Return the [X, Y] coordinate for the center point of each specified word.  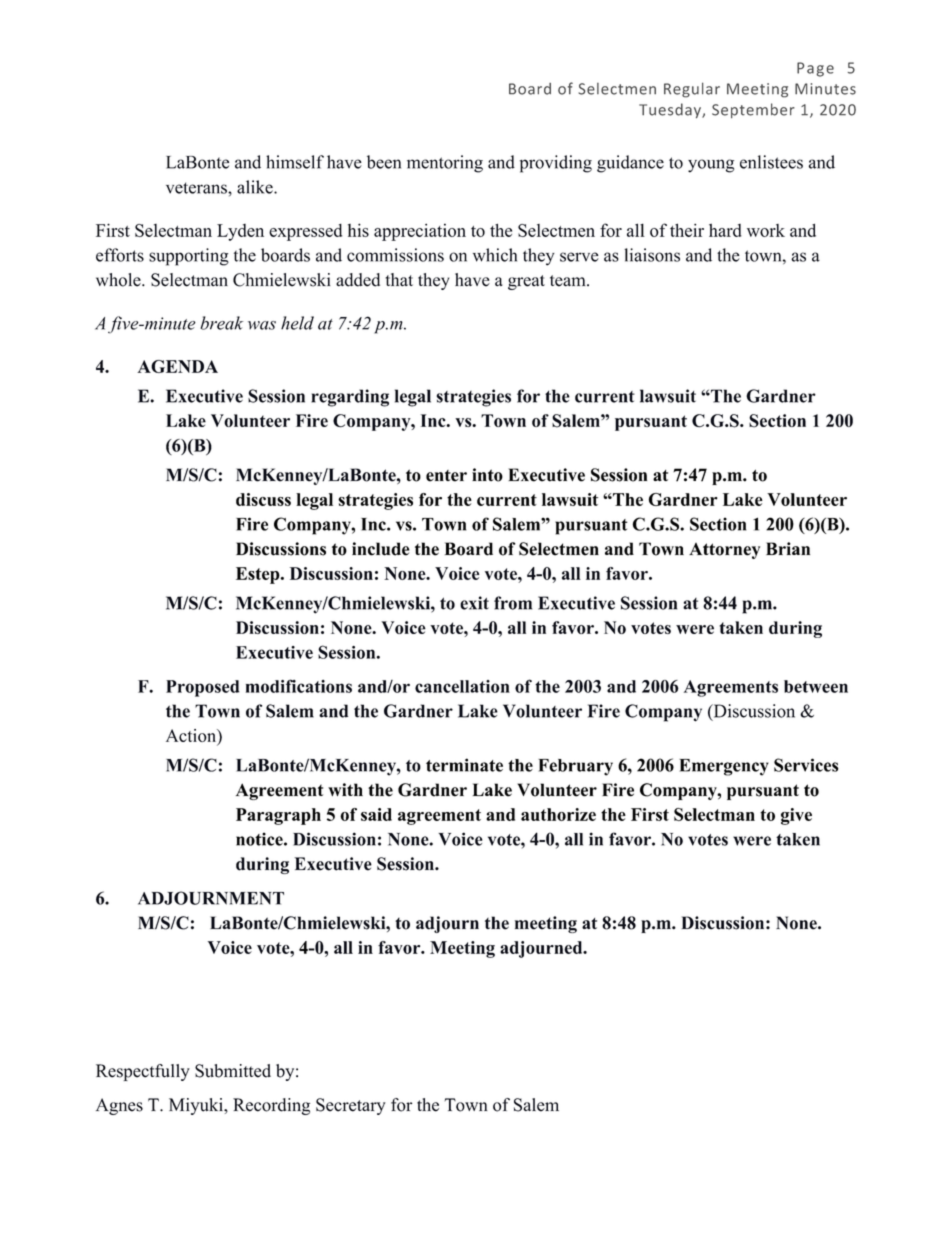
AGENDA [177, 366]
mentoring [445, 164]
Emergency [724, 767]
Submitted [233, 1071]
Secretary [351, 1106]
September [753, 110]
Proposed [202, 688]
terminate [464, 765]
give [796, 816]
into [487, 475]
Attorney [724, 551]
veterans [197, 188]
